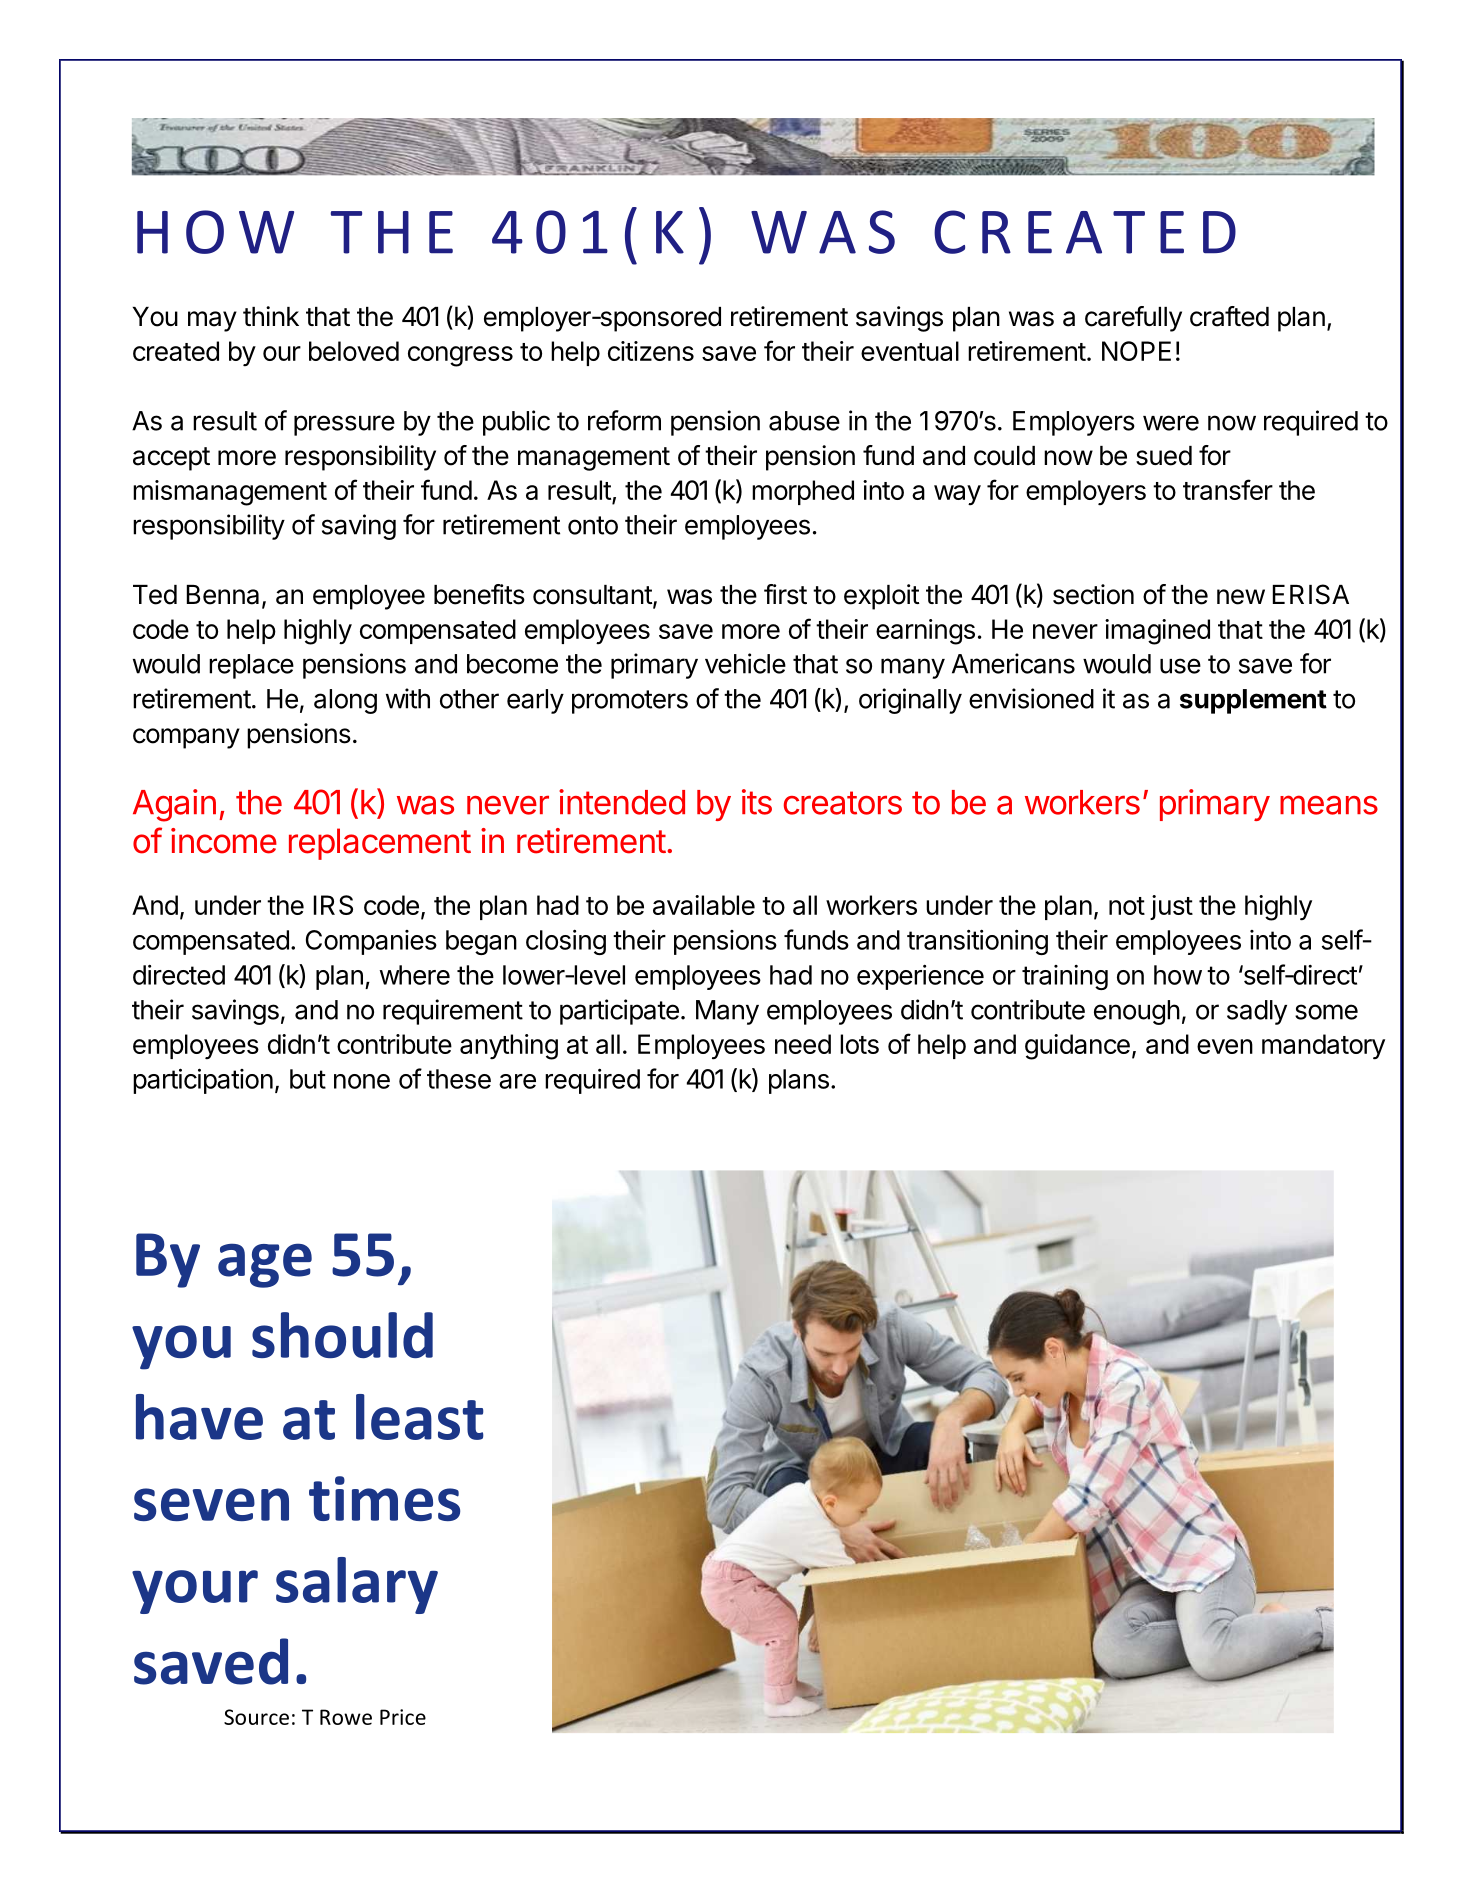  What do you see at coordinates (651, 351) in the page?
I see `citizens` at bounding box center [651, 351].
